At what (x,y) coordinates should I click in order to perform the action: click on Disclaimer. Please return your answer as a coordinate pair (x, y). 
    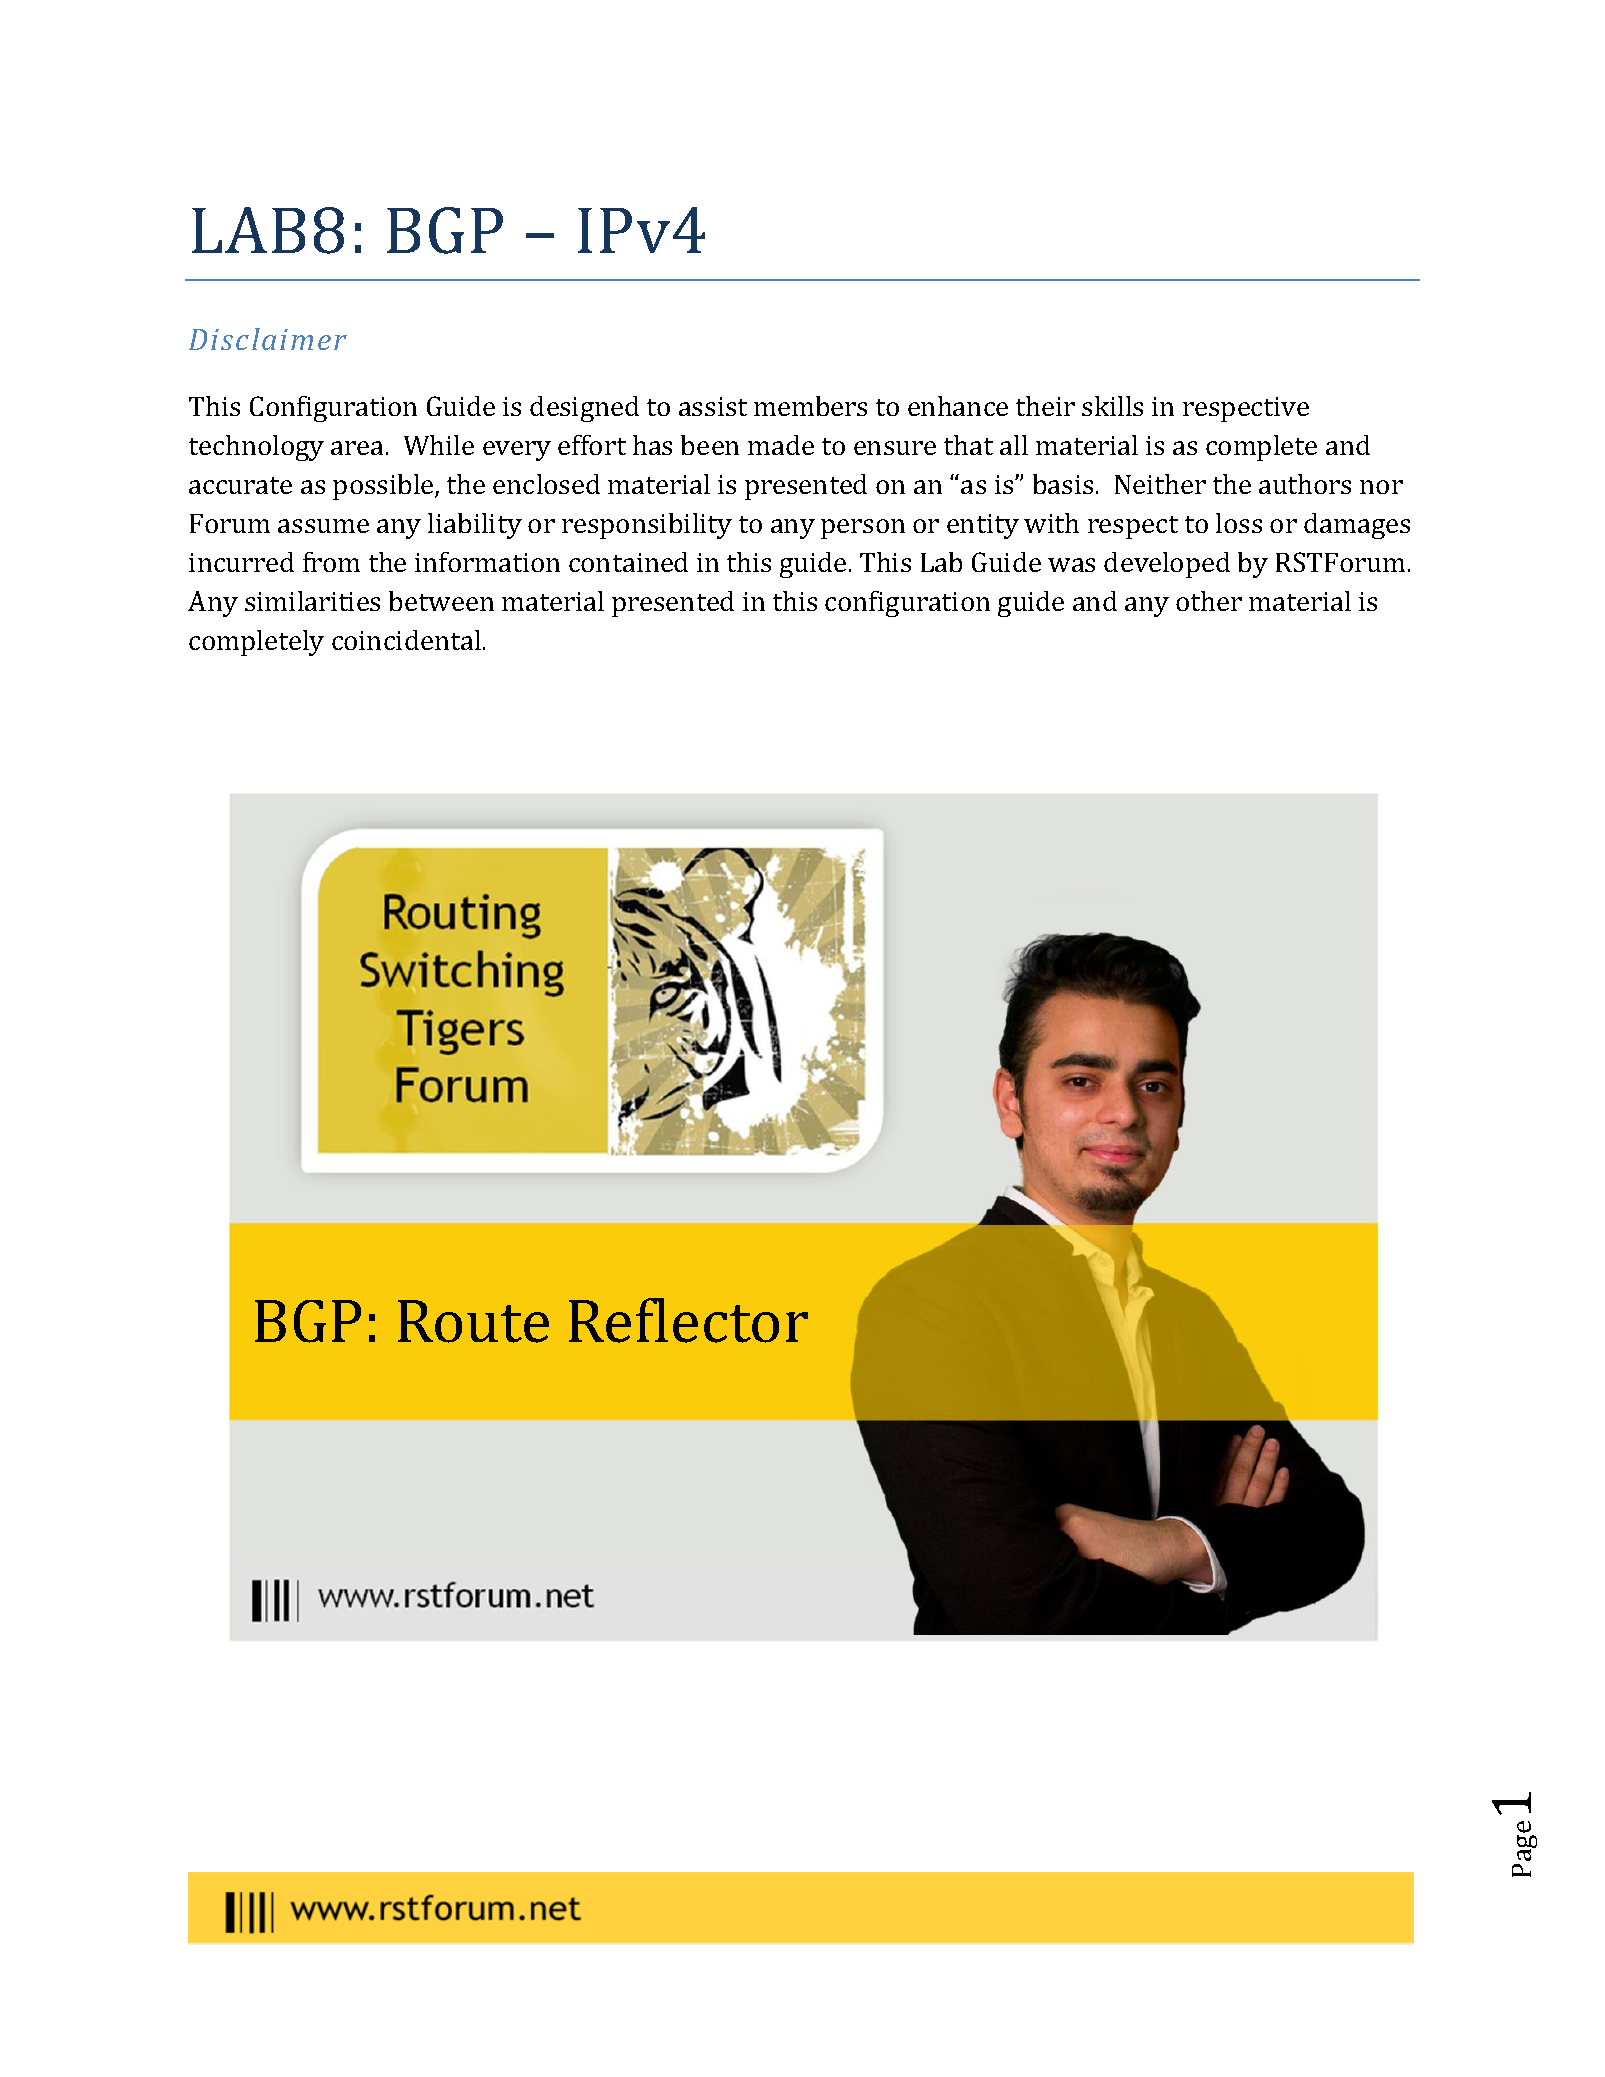
    Looking at the image, I should click on (268, 339).
